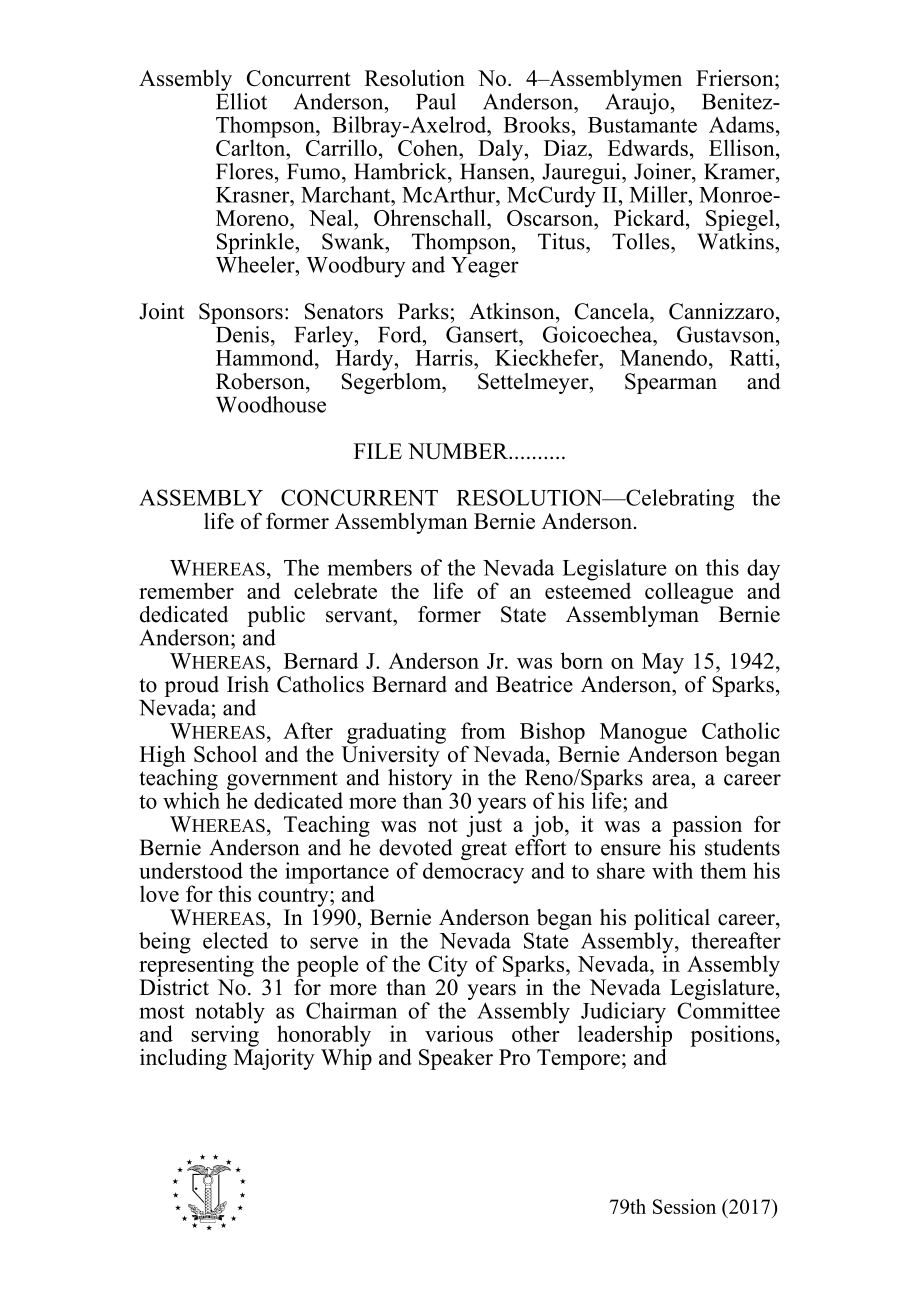 The image size is (915, 1316). I want to click on Elliot, so click(241, 101).
